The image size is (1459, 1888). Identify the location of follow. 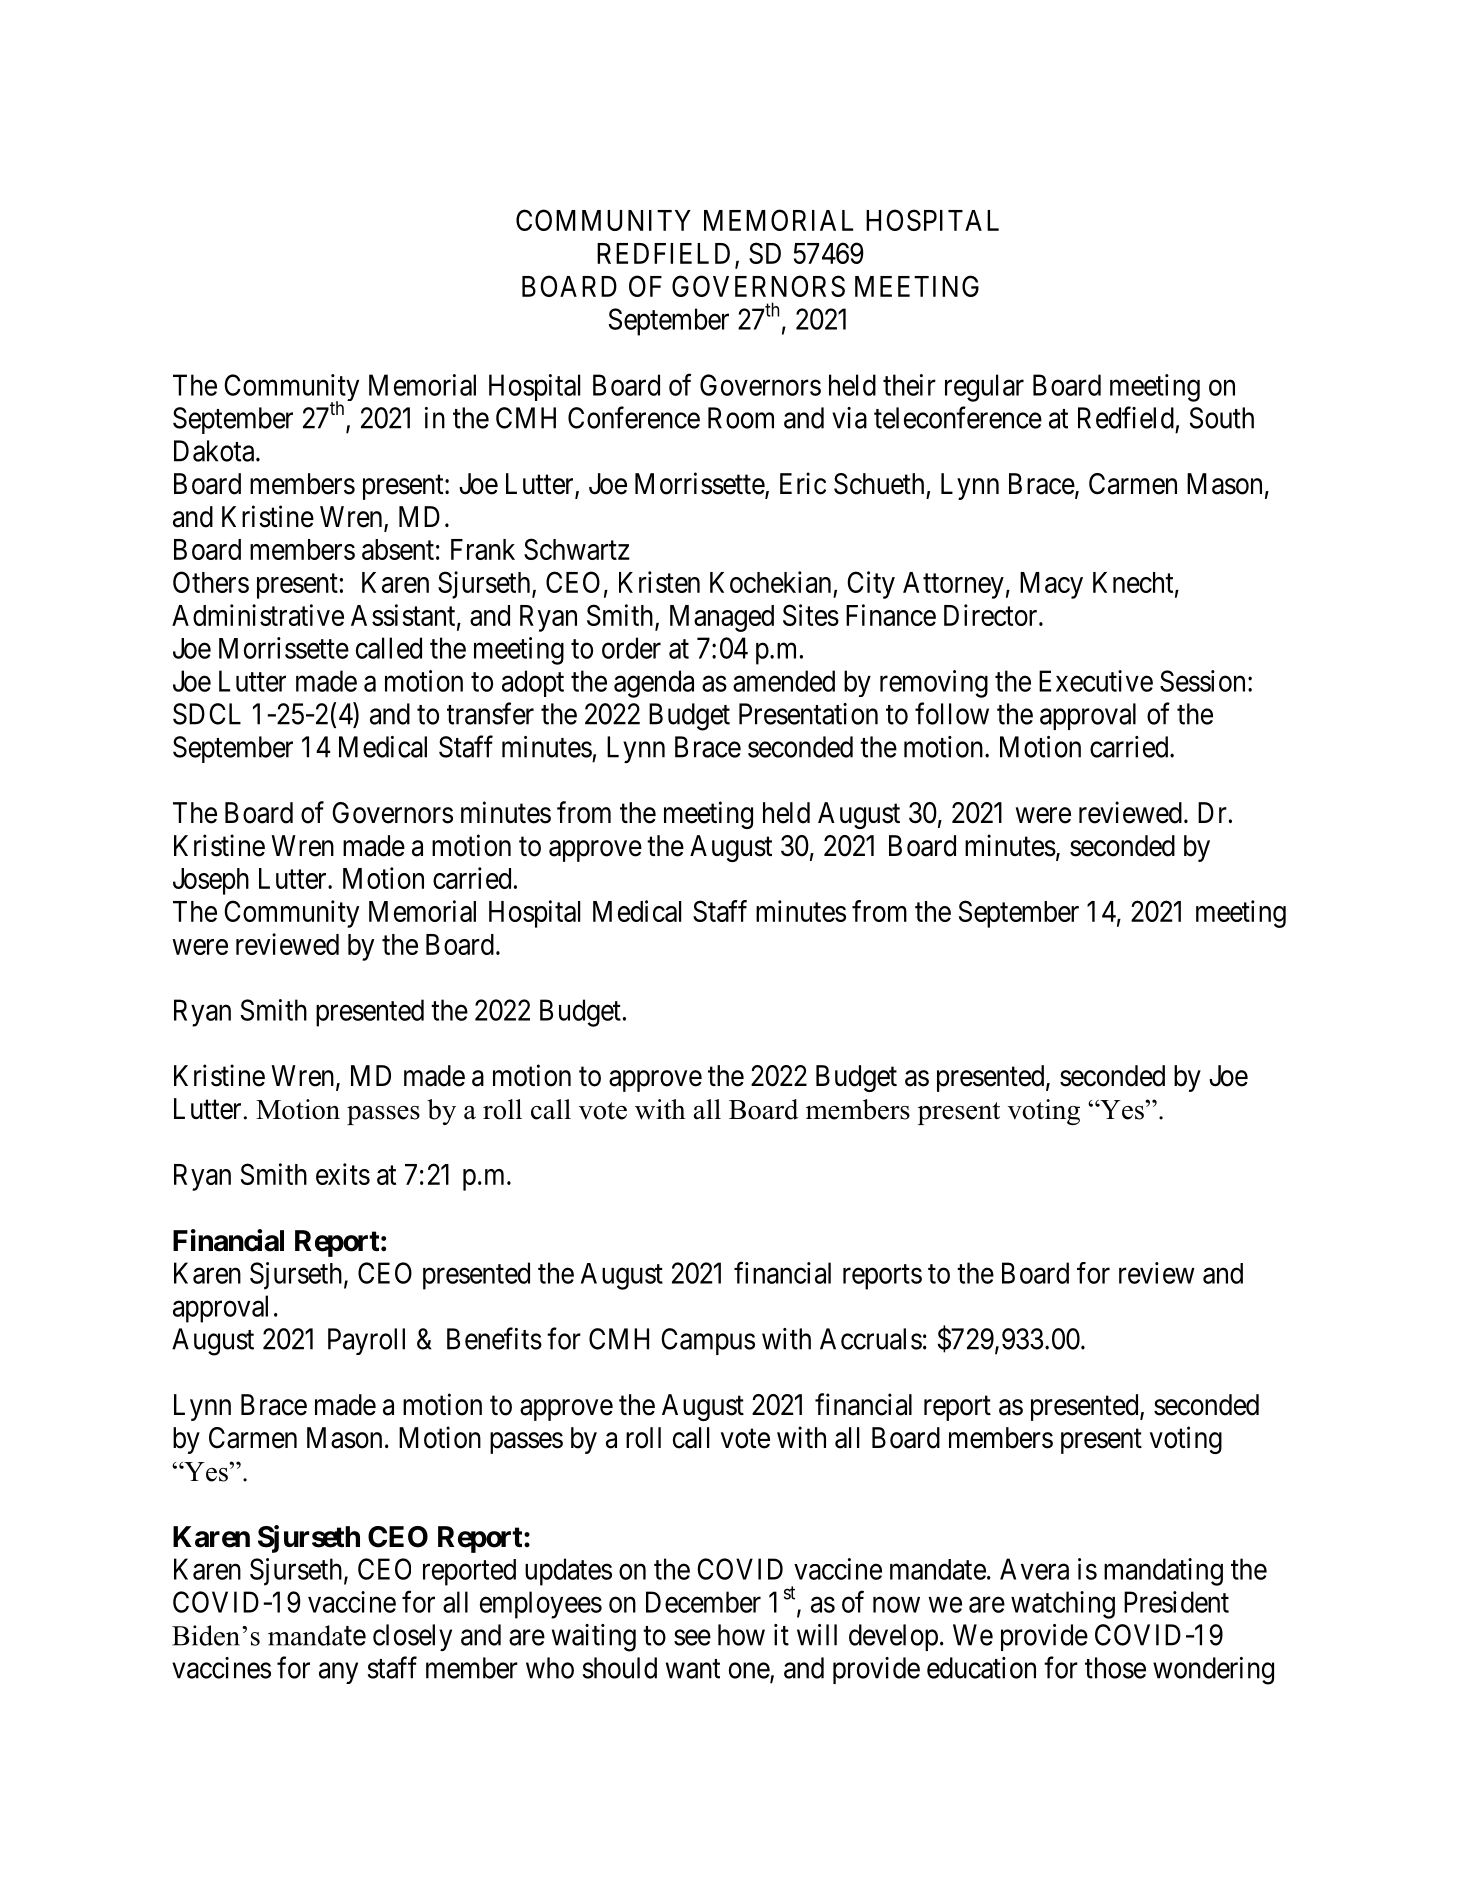
(952, 713).
